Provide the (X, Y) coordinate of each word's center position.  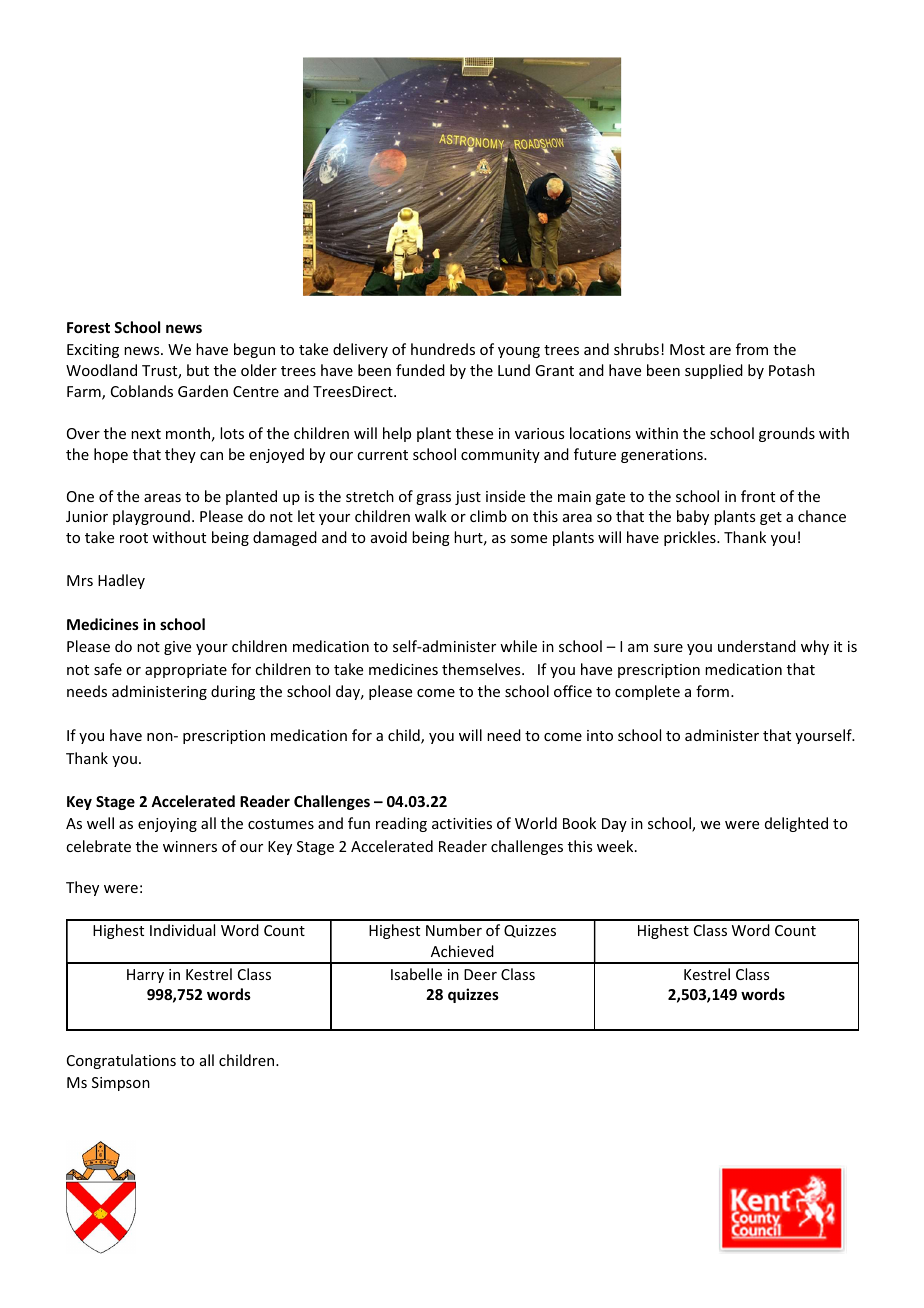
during (233, 692)
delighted (796, 824)
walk (431, 516)
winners (190, 846)
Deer (480, 974)
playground (151, 517)
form (712, 691)
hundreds (443, 349)
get (771, 518)
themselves (482, 669)
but (198, 370)
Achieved (462, 951)
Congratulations (121, 1061)
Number (454, 930)
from (752, 349)
